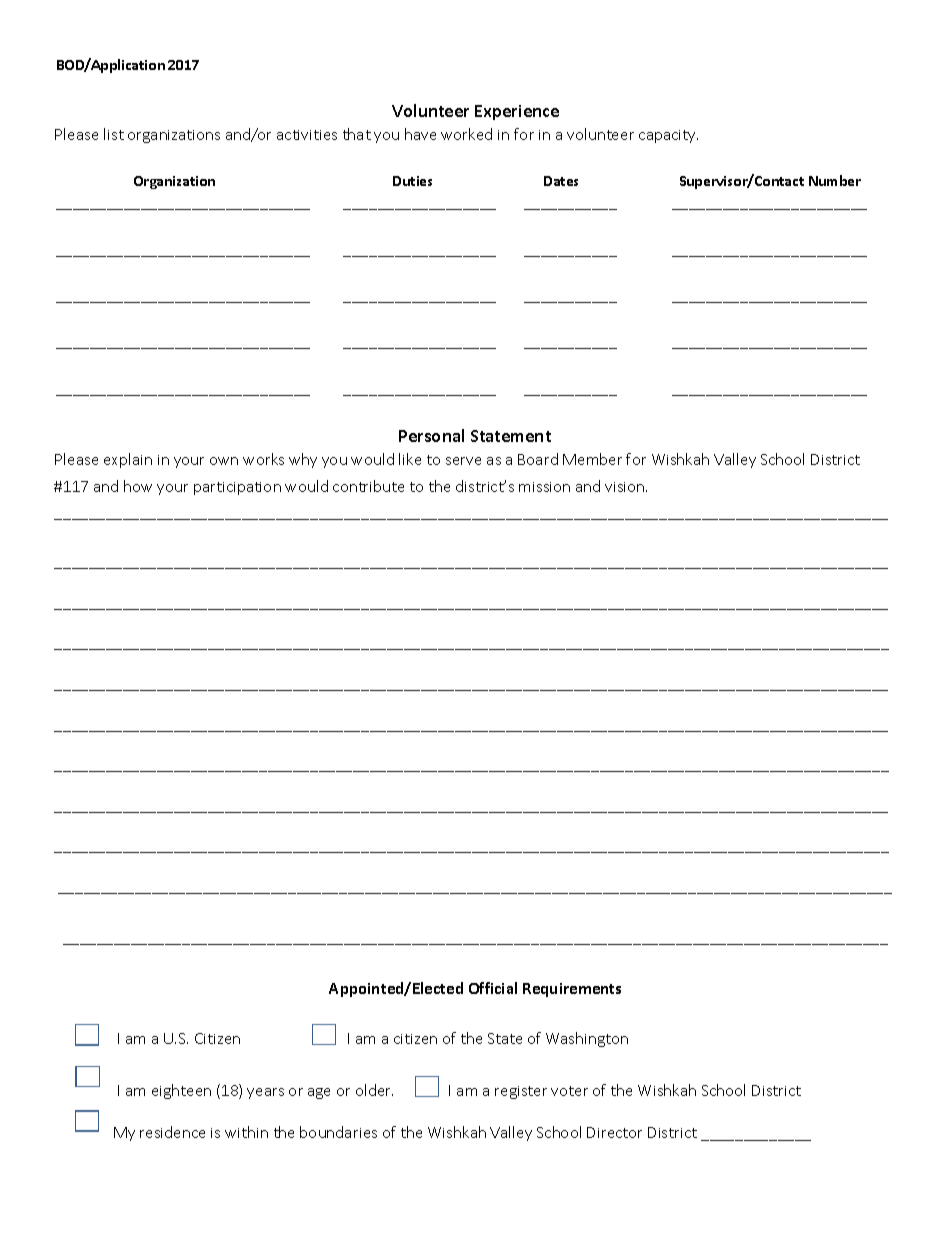  What do you see at coordinates (181, 1091) in the screenshot?
I see `eighteen` at bounding box center [181, 1091].
